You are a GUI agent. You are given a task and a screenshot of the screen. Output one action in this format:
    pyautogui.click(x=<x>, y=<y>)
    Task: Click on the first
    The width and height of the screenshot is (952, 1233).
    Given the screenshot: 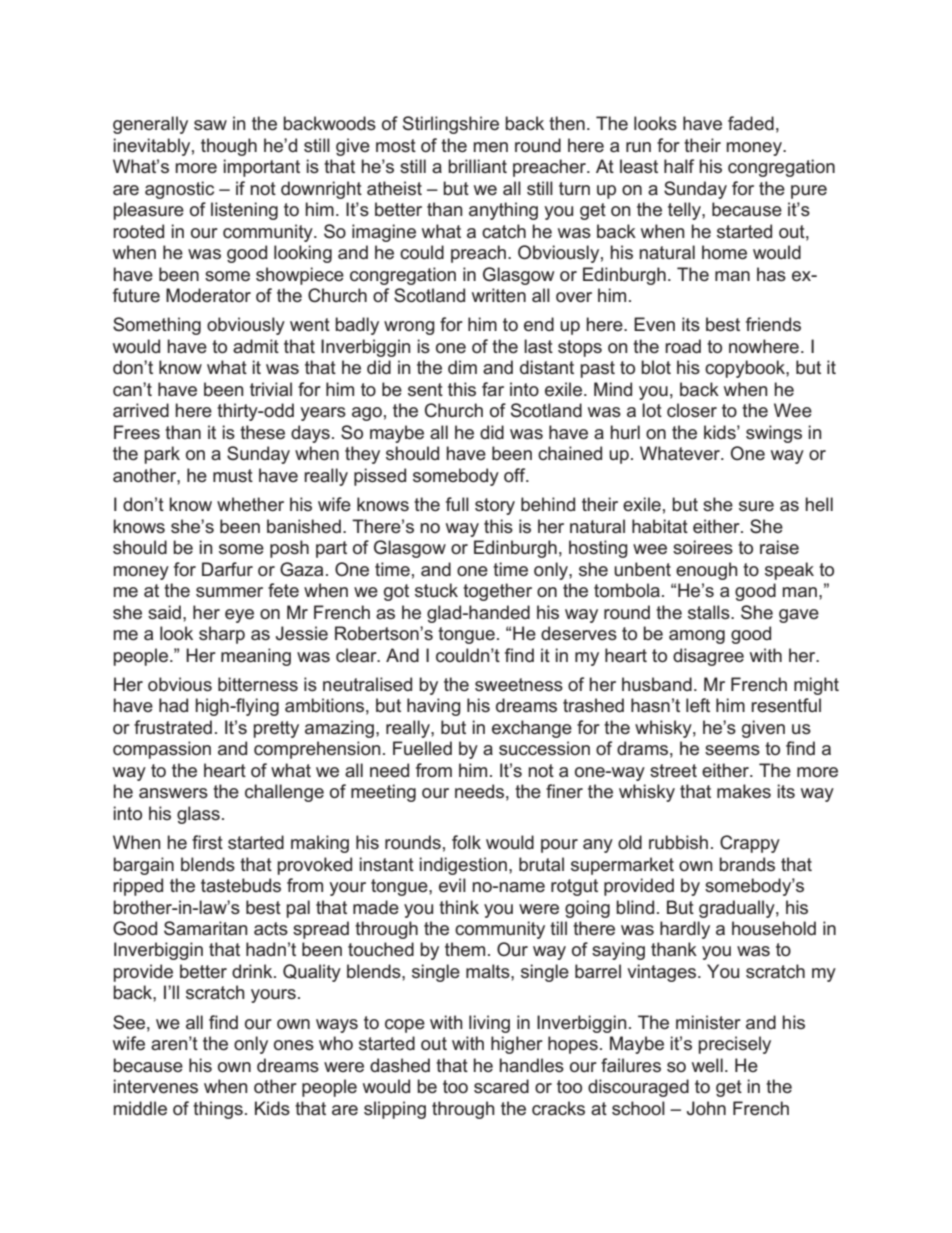 What is the action you would take?
    pyautogui.click(x=207, y=842)
